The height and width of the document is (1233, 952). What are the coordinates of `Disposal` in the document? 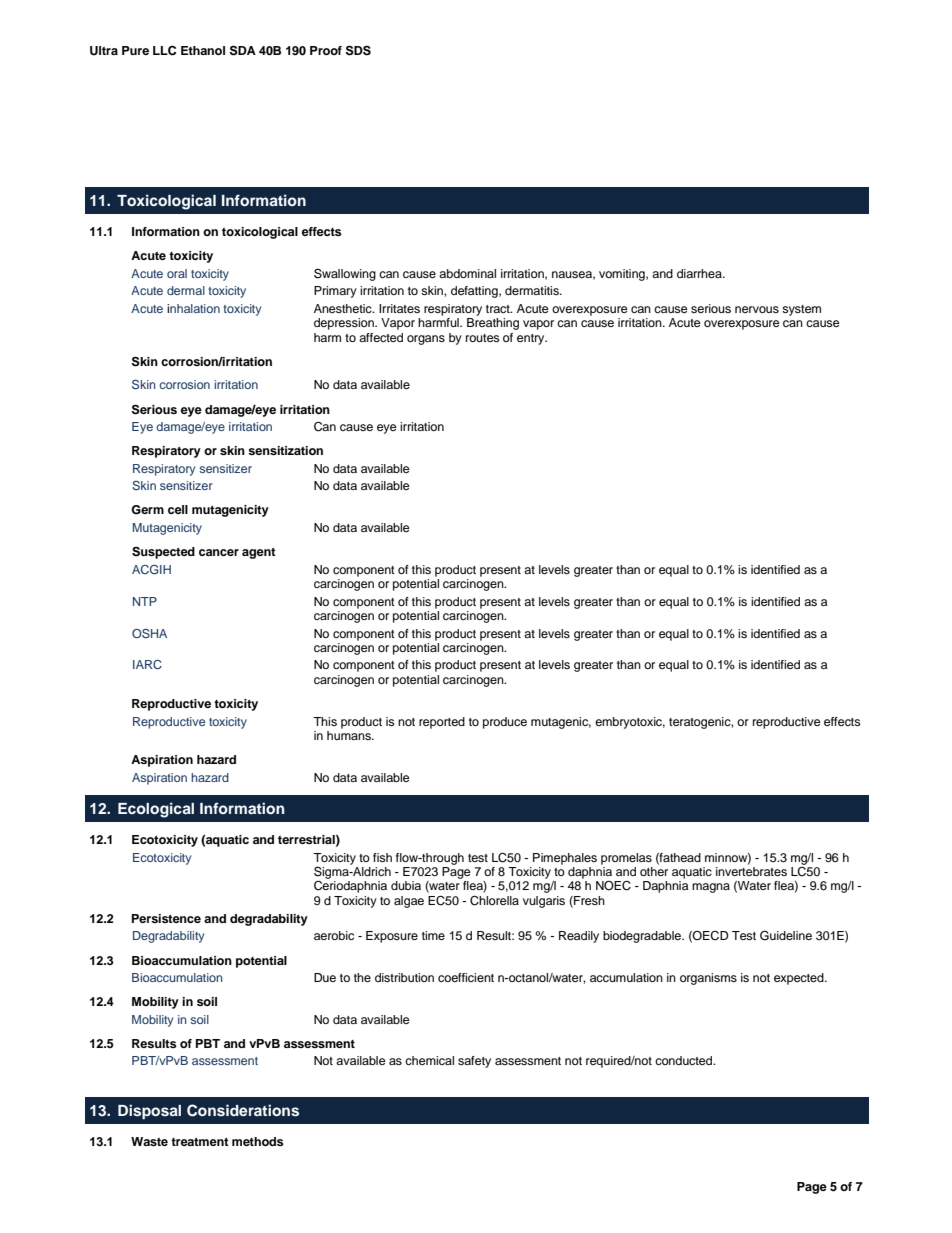 It's located at (149, 1112).
